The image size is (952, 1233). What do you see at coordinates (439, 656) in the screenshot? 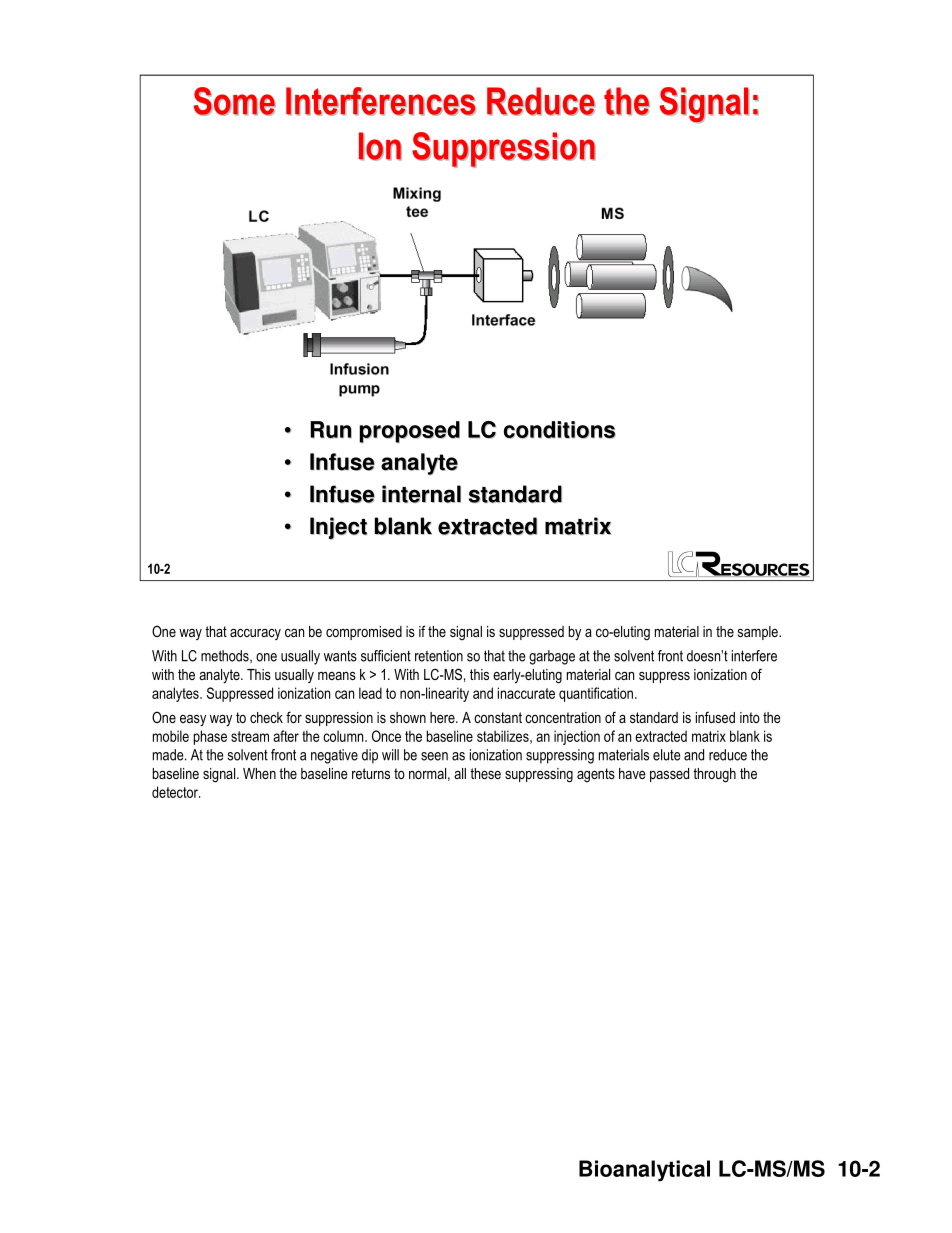
I see `retention` at bounding box center [439, 656].
